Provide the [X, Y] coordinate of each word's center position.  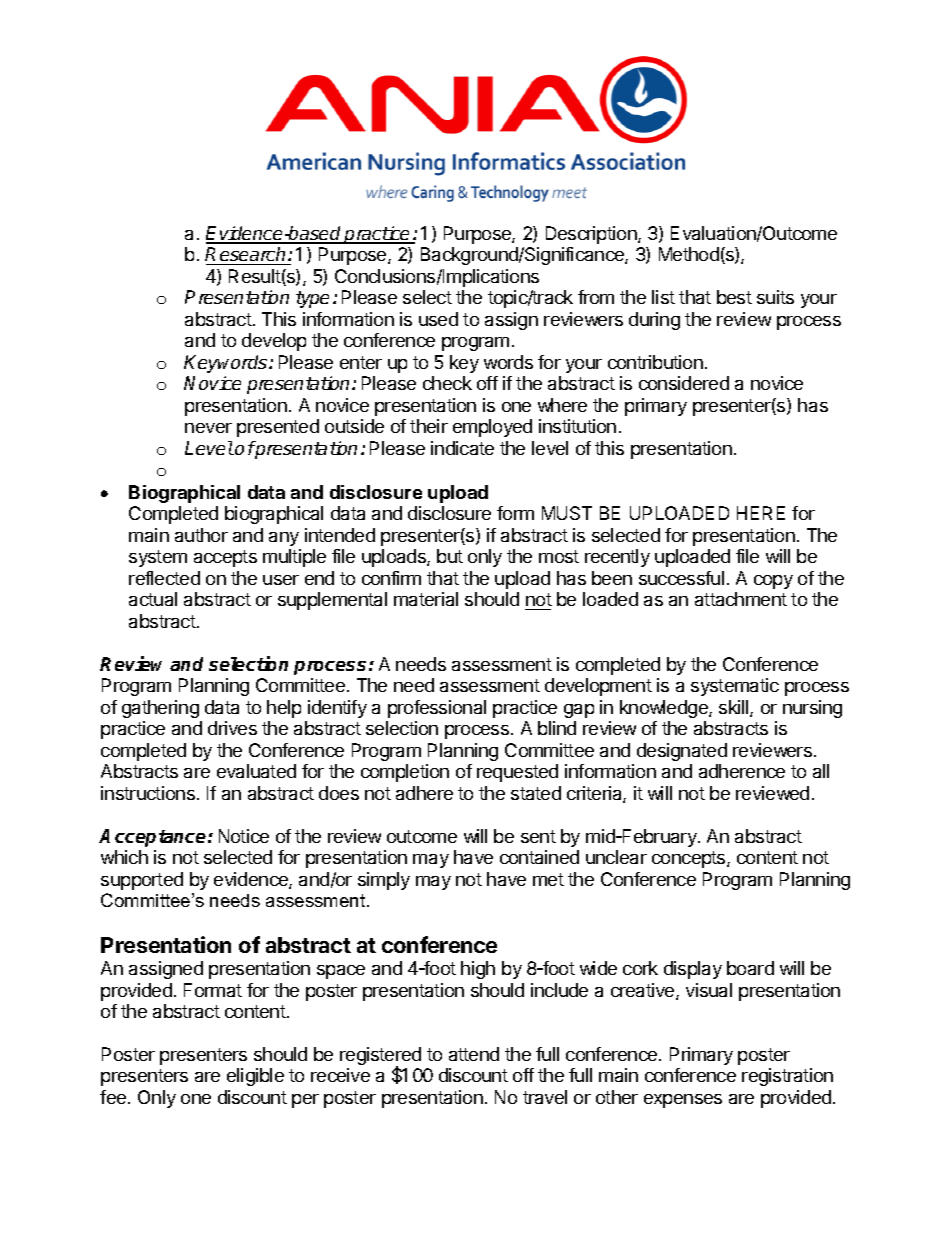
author [201, 535]
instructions [148, 793]
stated [536, 793]
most [559, 556]
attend [474, 1054]
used [438, 319]
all [821, 771]
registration [787, 1077]
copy [773, 582]
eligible [255, 1077]
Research [245, 254]
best [734, 297]
